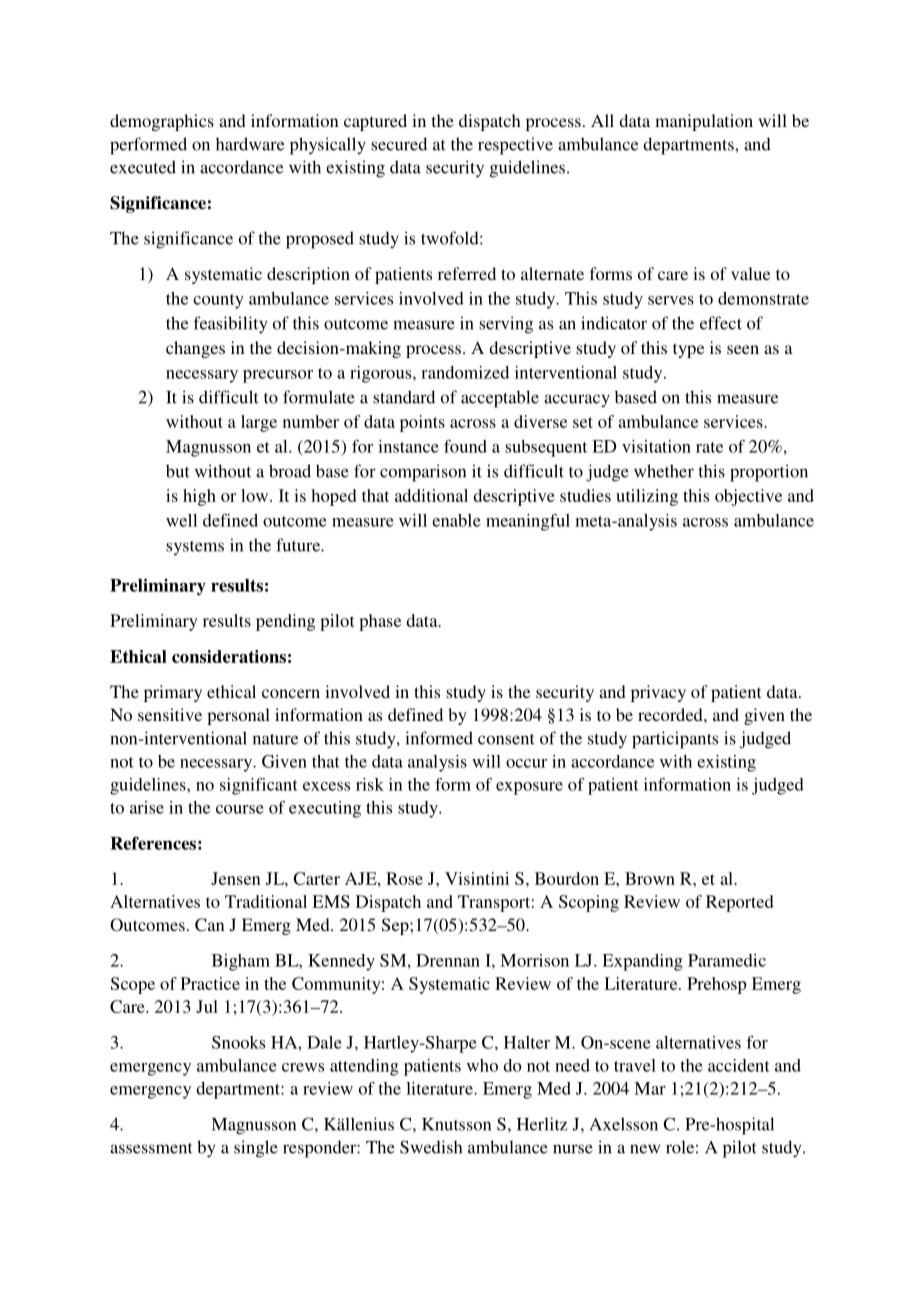  What do you see at coordinates (688, 350) in the screenshot?
I see `type` at bounding box center [688, 350].
